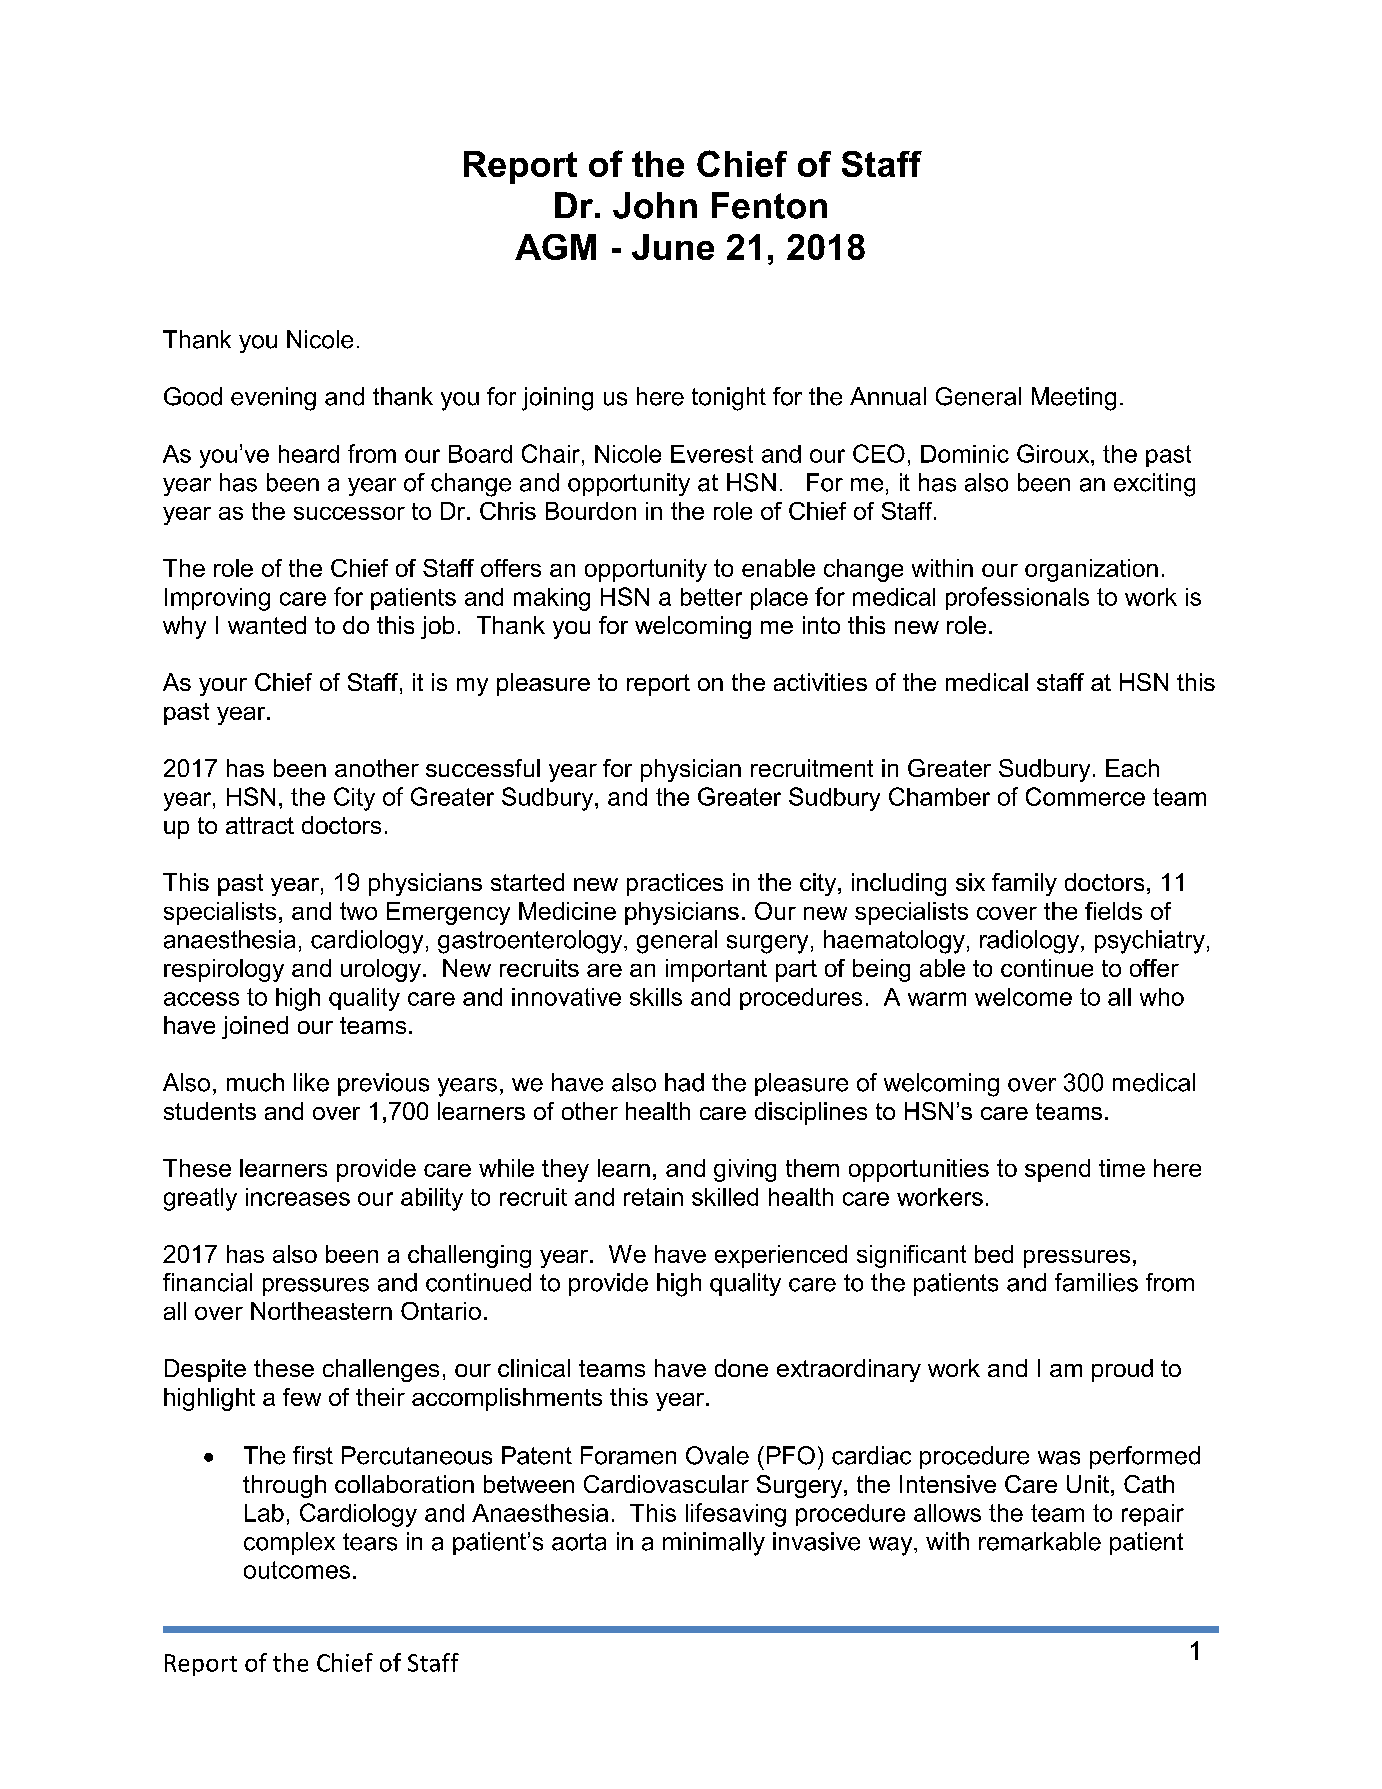  I want to click on June, so click(673, 247).
